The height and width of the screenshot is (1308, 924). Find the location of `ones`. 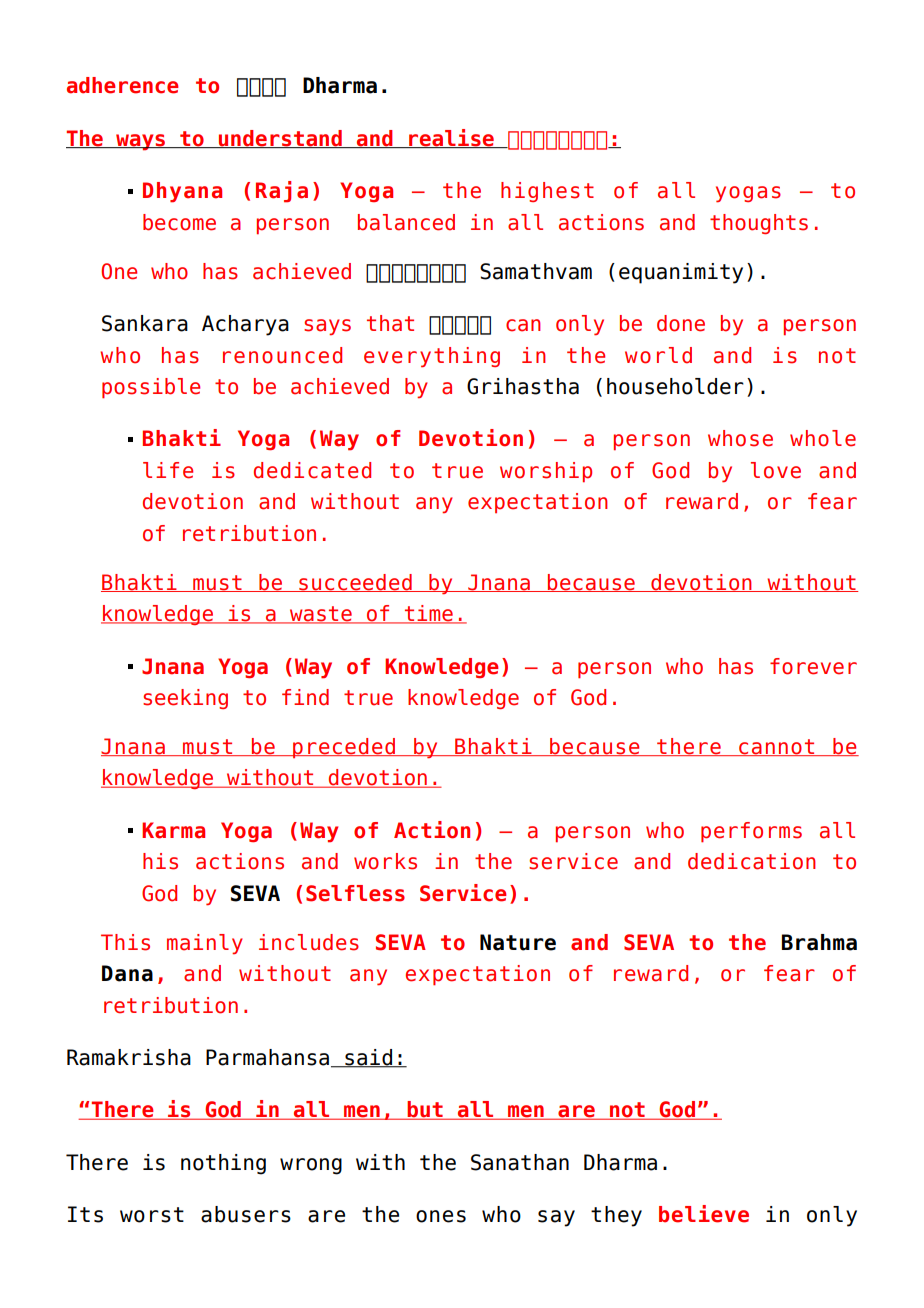

ones is located at coordinates (441, 1216).
